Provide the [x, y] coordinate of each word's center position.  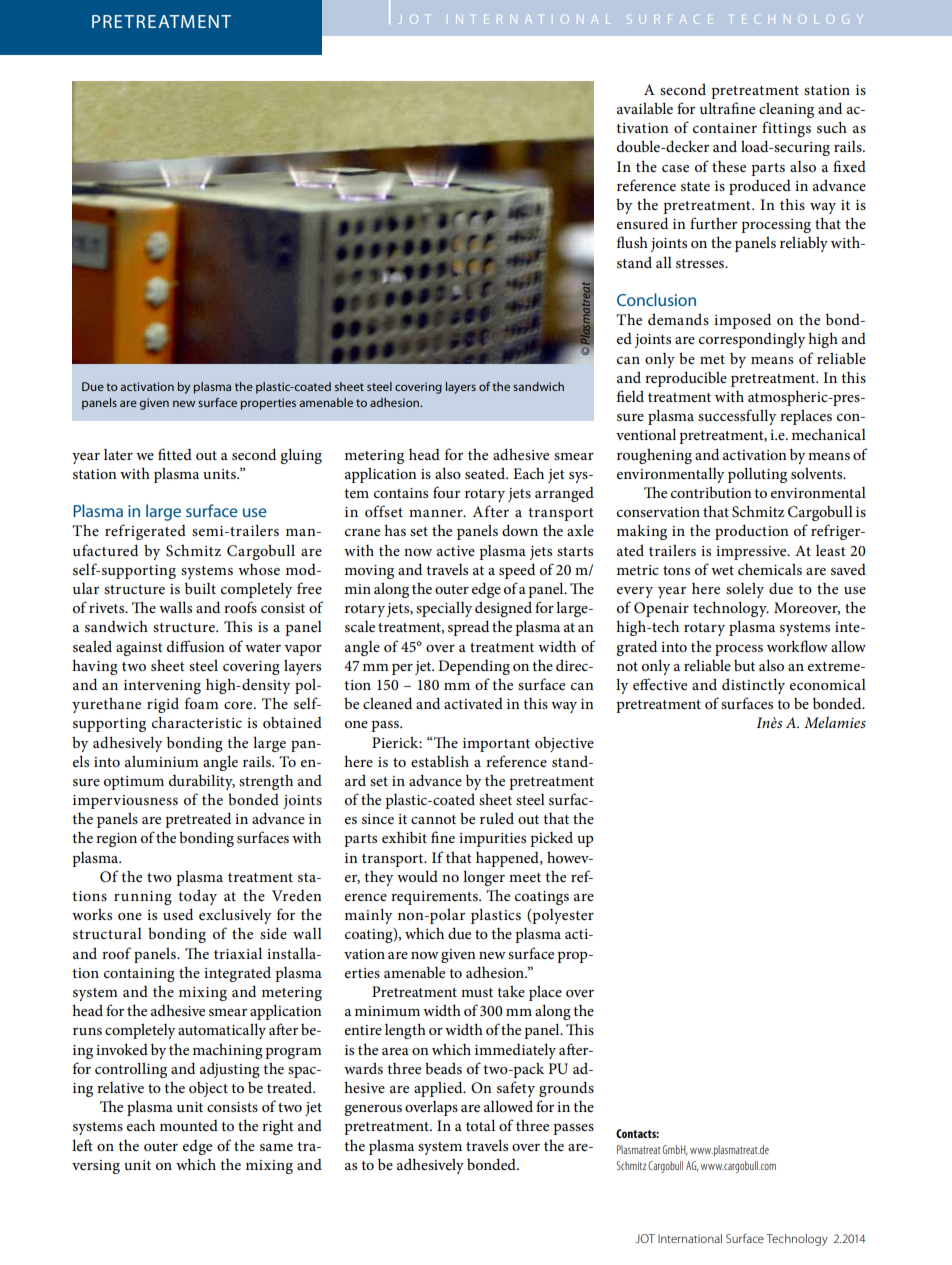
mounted [189, 1125]
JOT [645, 1238]
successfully [737, 417]
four [446, 492]
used [178, 914]
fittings [786, 129]
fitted [175, 454]
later [118, 454]
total [480, 1125]
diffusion [196, 646]
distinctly [753, 686]
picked [551, 839]
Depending [474, 667]
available [645, 108]
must [477, 992]
